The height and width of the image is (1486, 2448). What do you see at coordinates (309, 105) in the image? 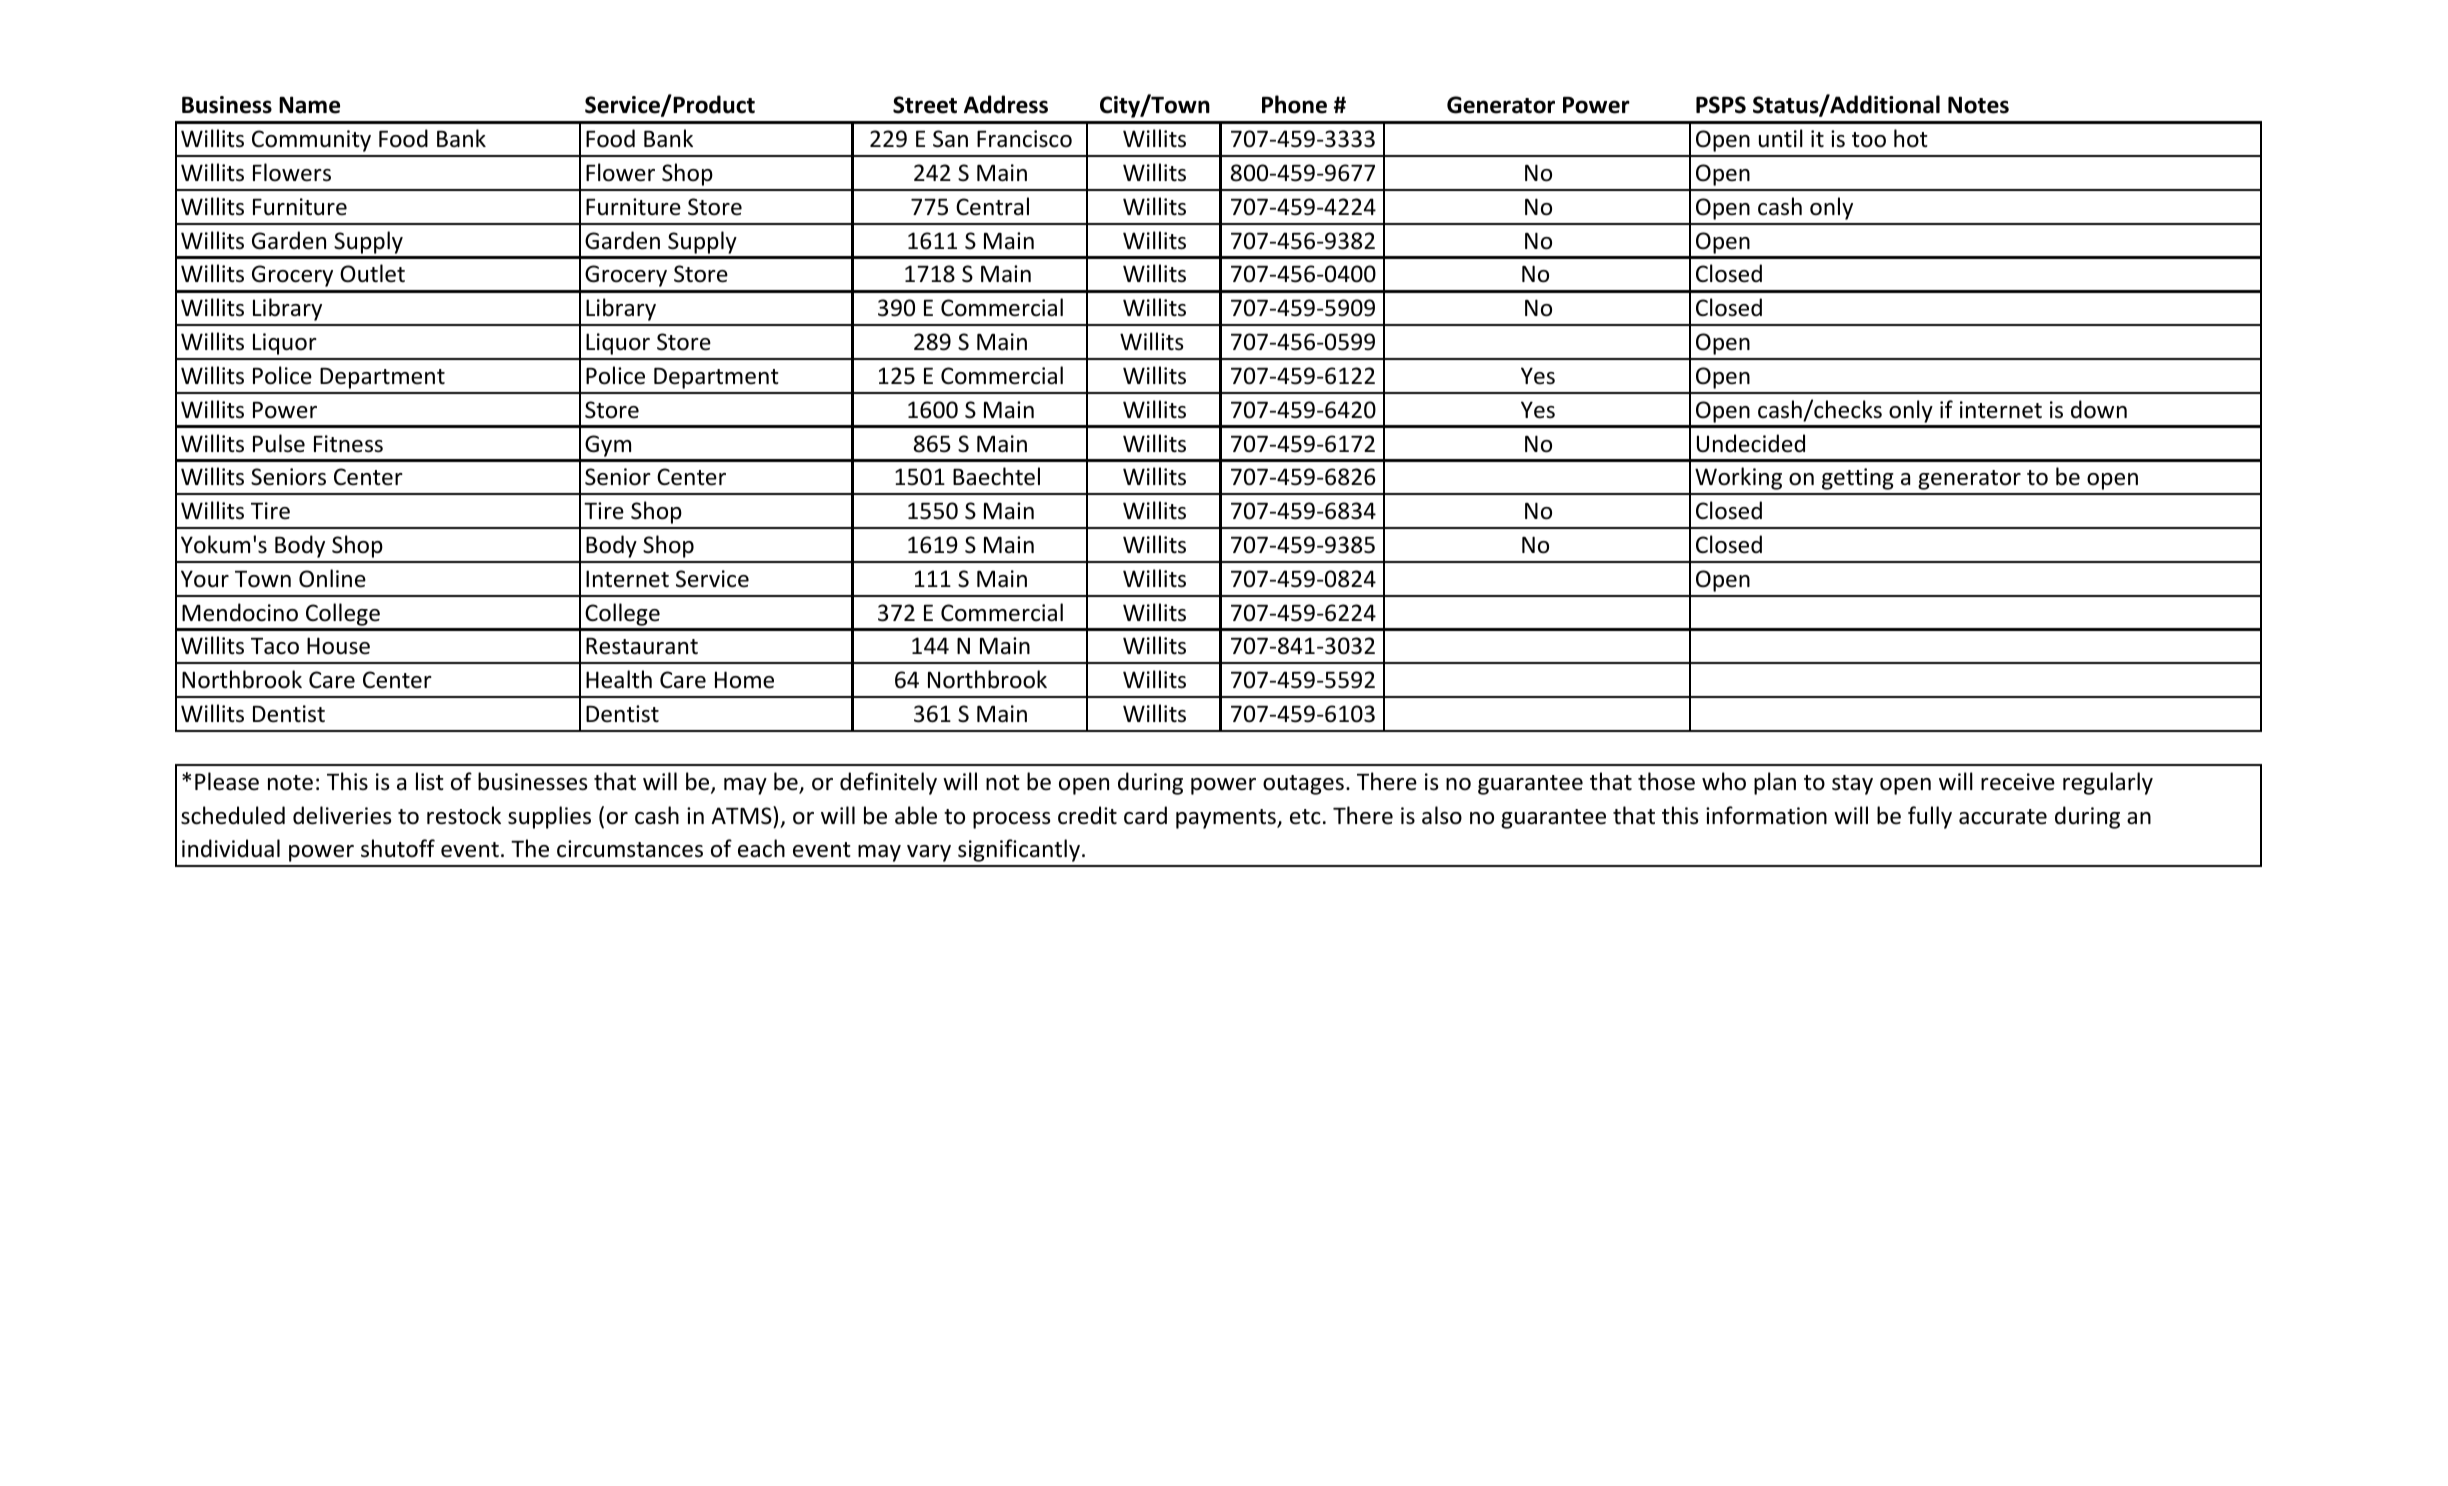
I see `Name` at bounding box center [309, 105].
